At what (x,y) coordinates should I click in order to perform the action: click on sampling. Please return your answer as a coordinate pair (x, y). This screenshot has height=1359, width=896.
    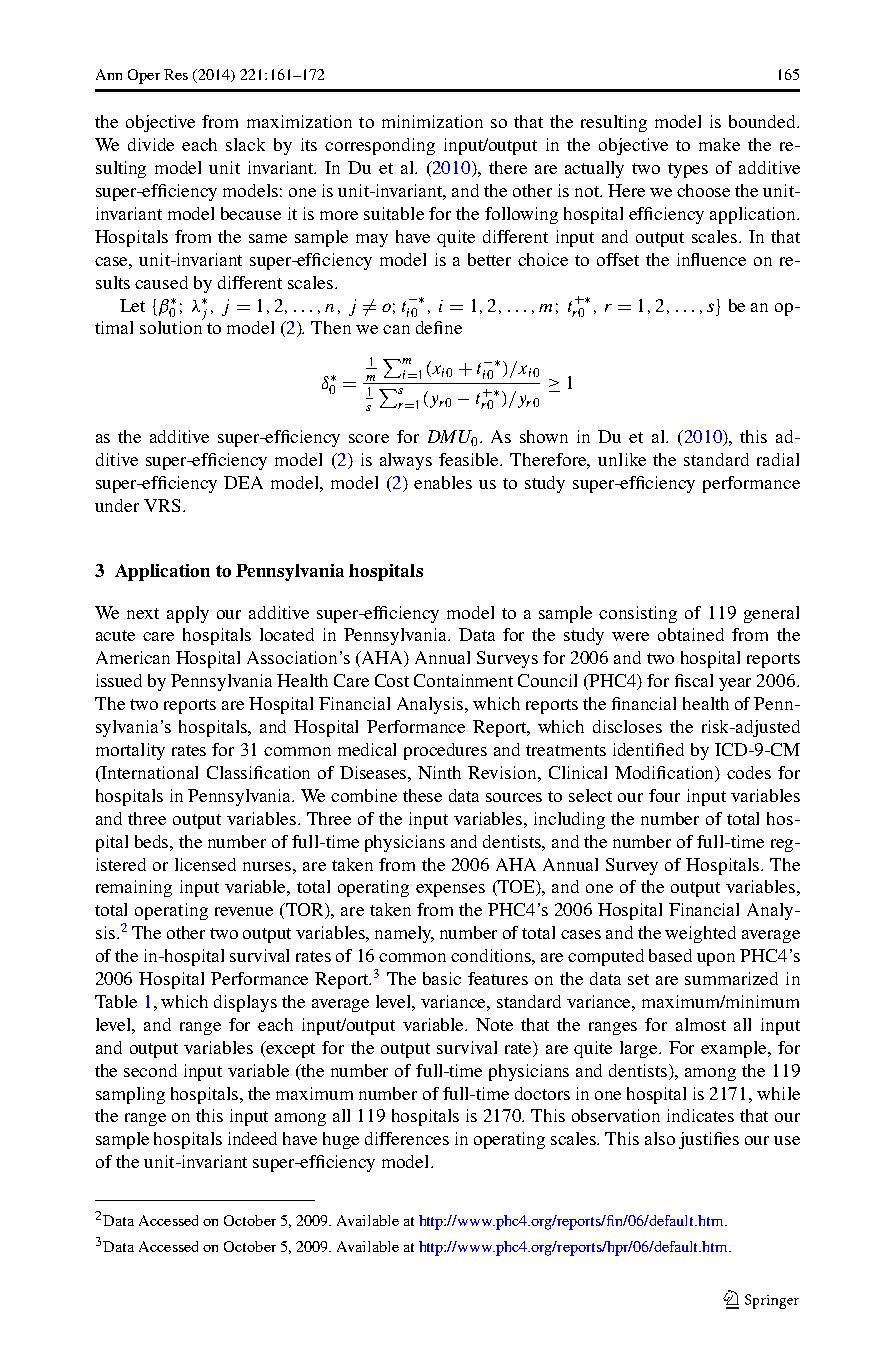
    Looking at the image, I should click on (130, 1095).
